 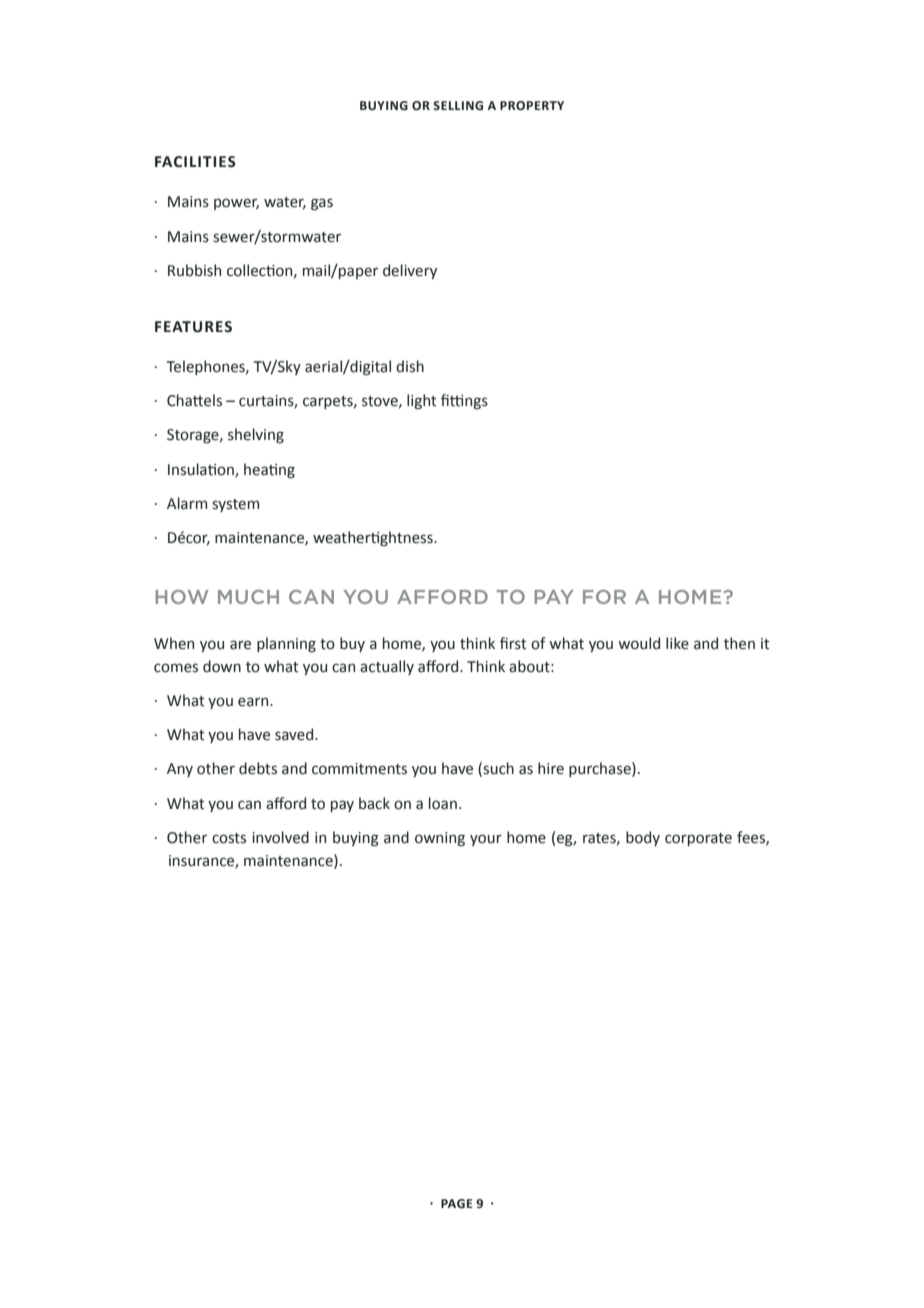 I want to click on FACILITIES, so click(x=195, y=162).
